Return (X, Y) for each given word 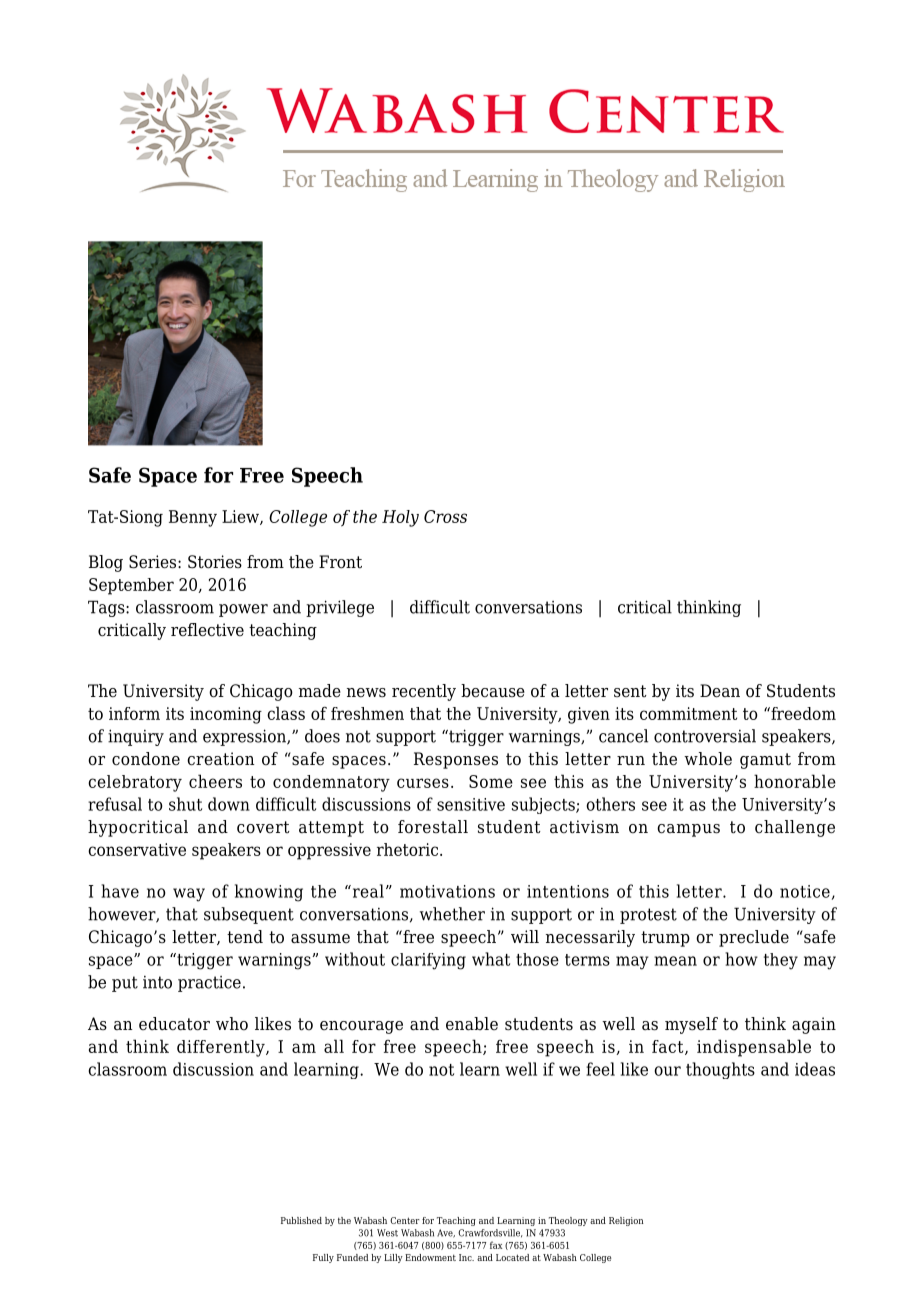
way (189, 895)
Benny (193, 518)
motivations (447, 891)
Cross (445, 516)
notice (805, 891)
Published (301, 1220)
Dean (720, 691)
